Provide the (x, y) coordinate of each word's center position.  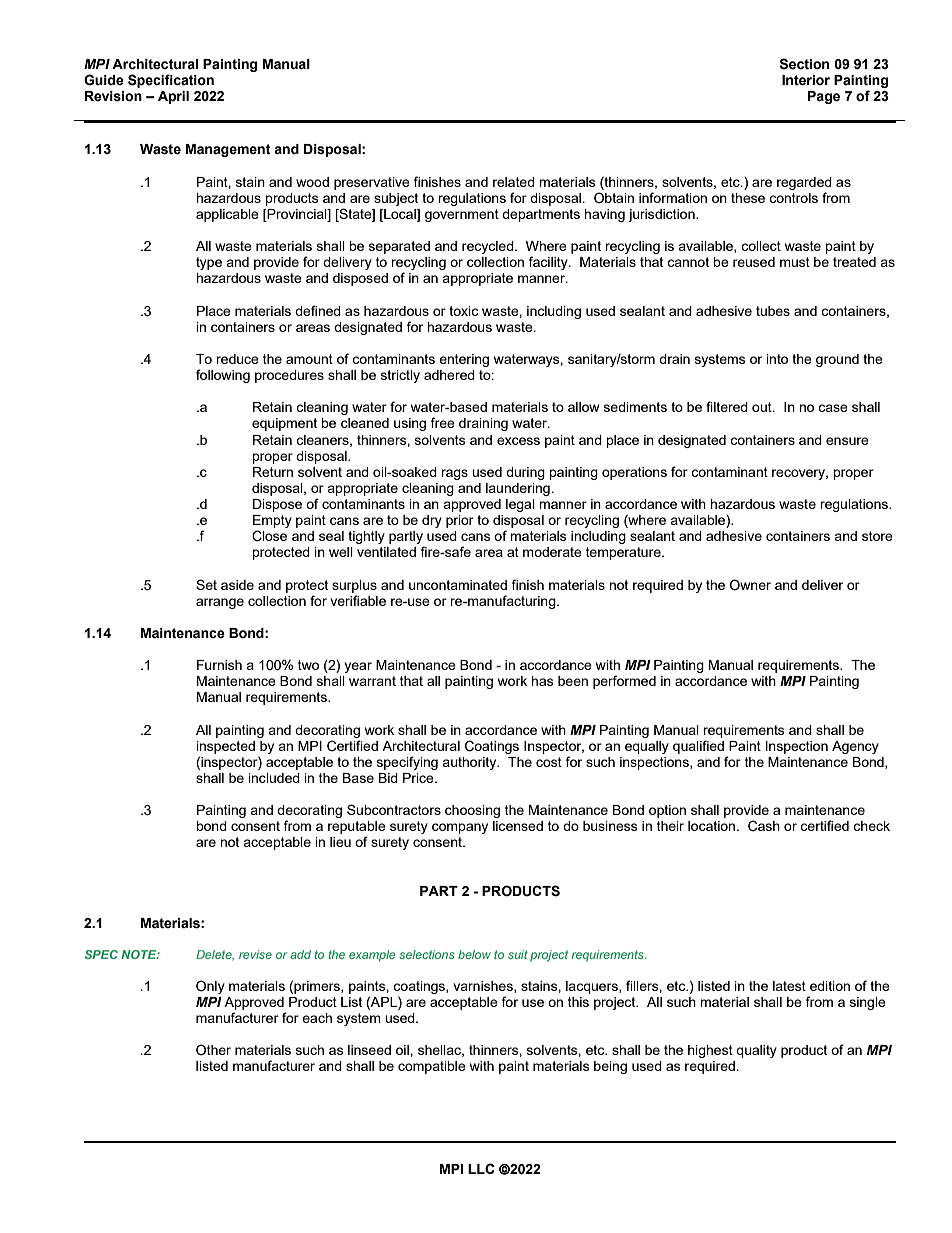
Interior (806, 80)
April (173, 97)
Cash (764, 826)
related (514, 182)
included (274, 778)
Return (273, 472)
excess (518, 441)
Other (213, 1049)
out (763, 407)
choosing (472, 811)
